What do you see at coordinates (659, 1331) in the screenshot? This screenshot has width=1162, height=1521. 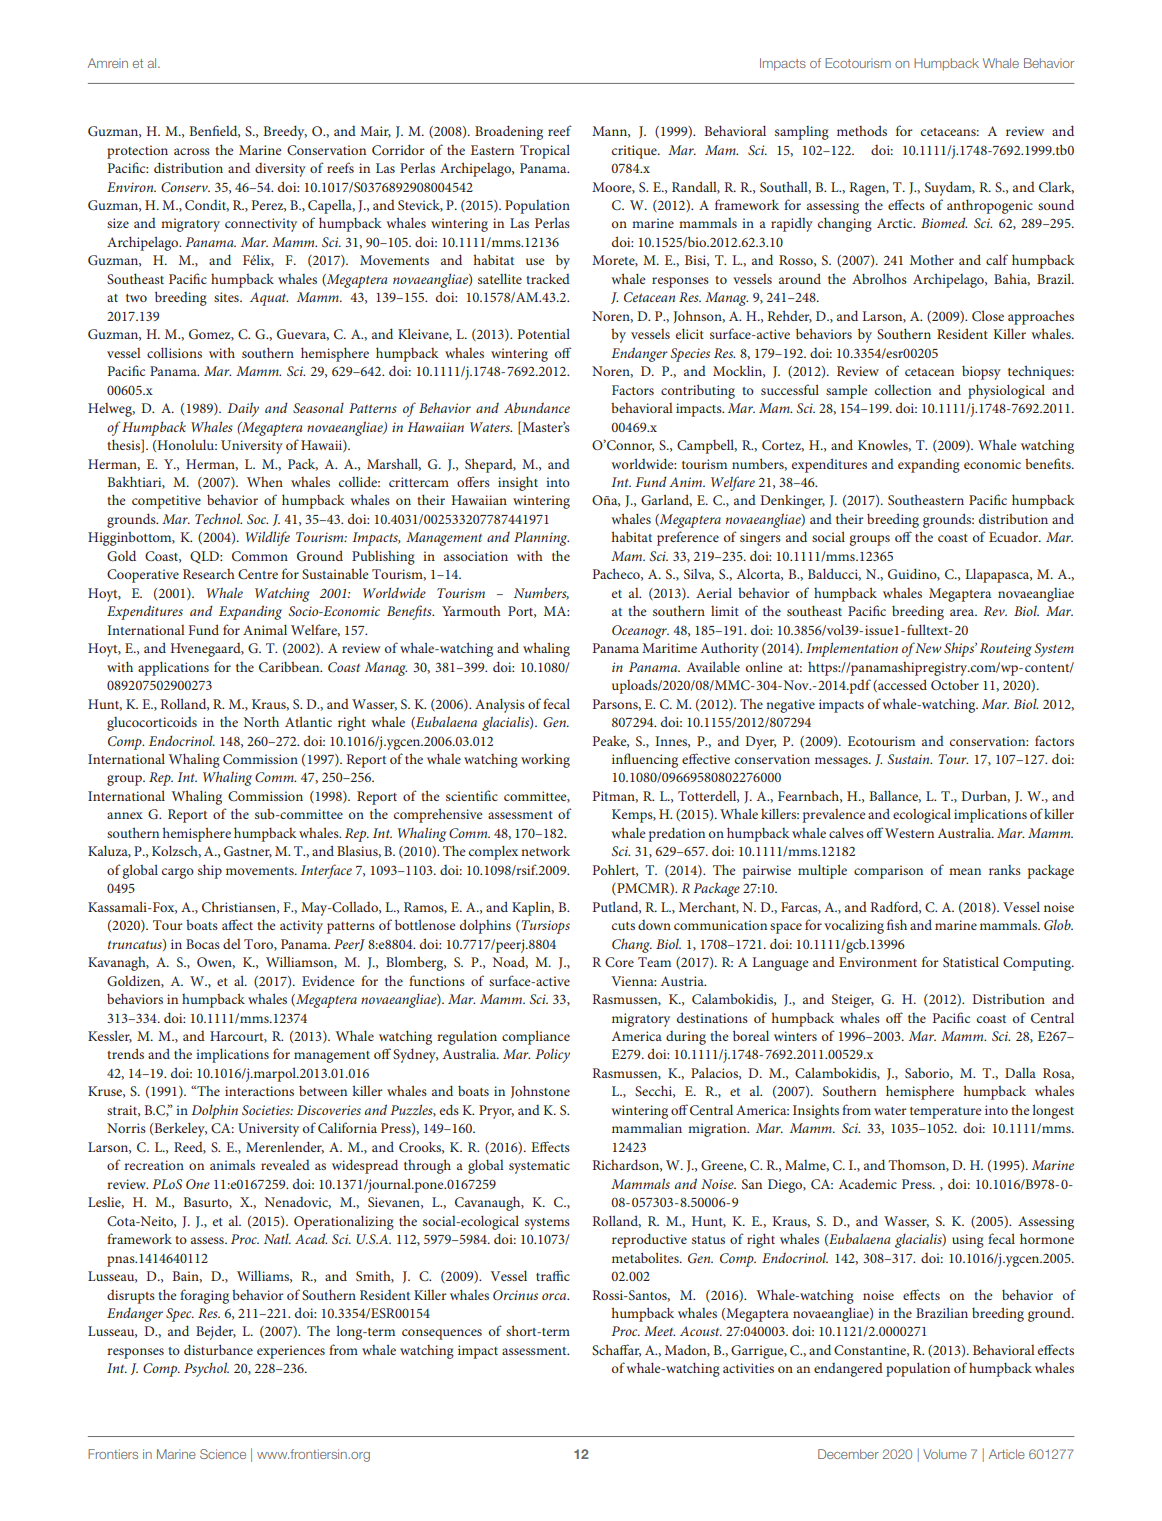 I see `Meet` at bounding box center [659, 1331].
